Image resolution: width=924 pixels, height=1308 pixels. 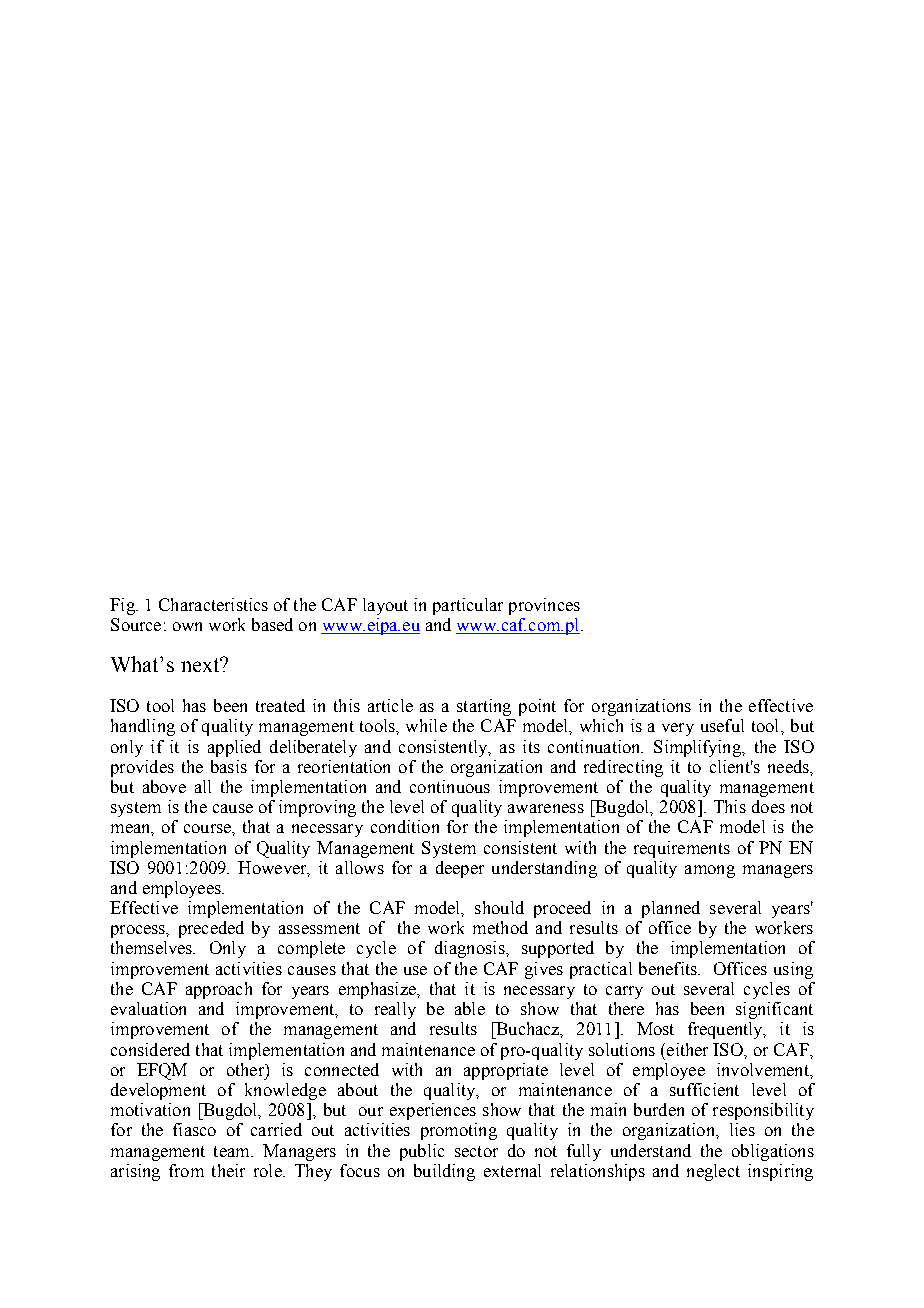 I want to click on particular, so click(x=468, y=606).
